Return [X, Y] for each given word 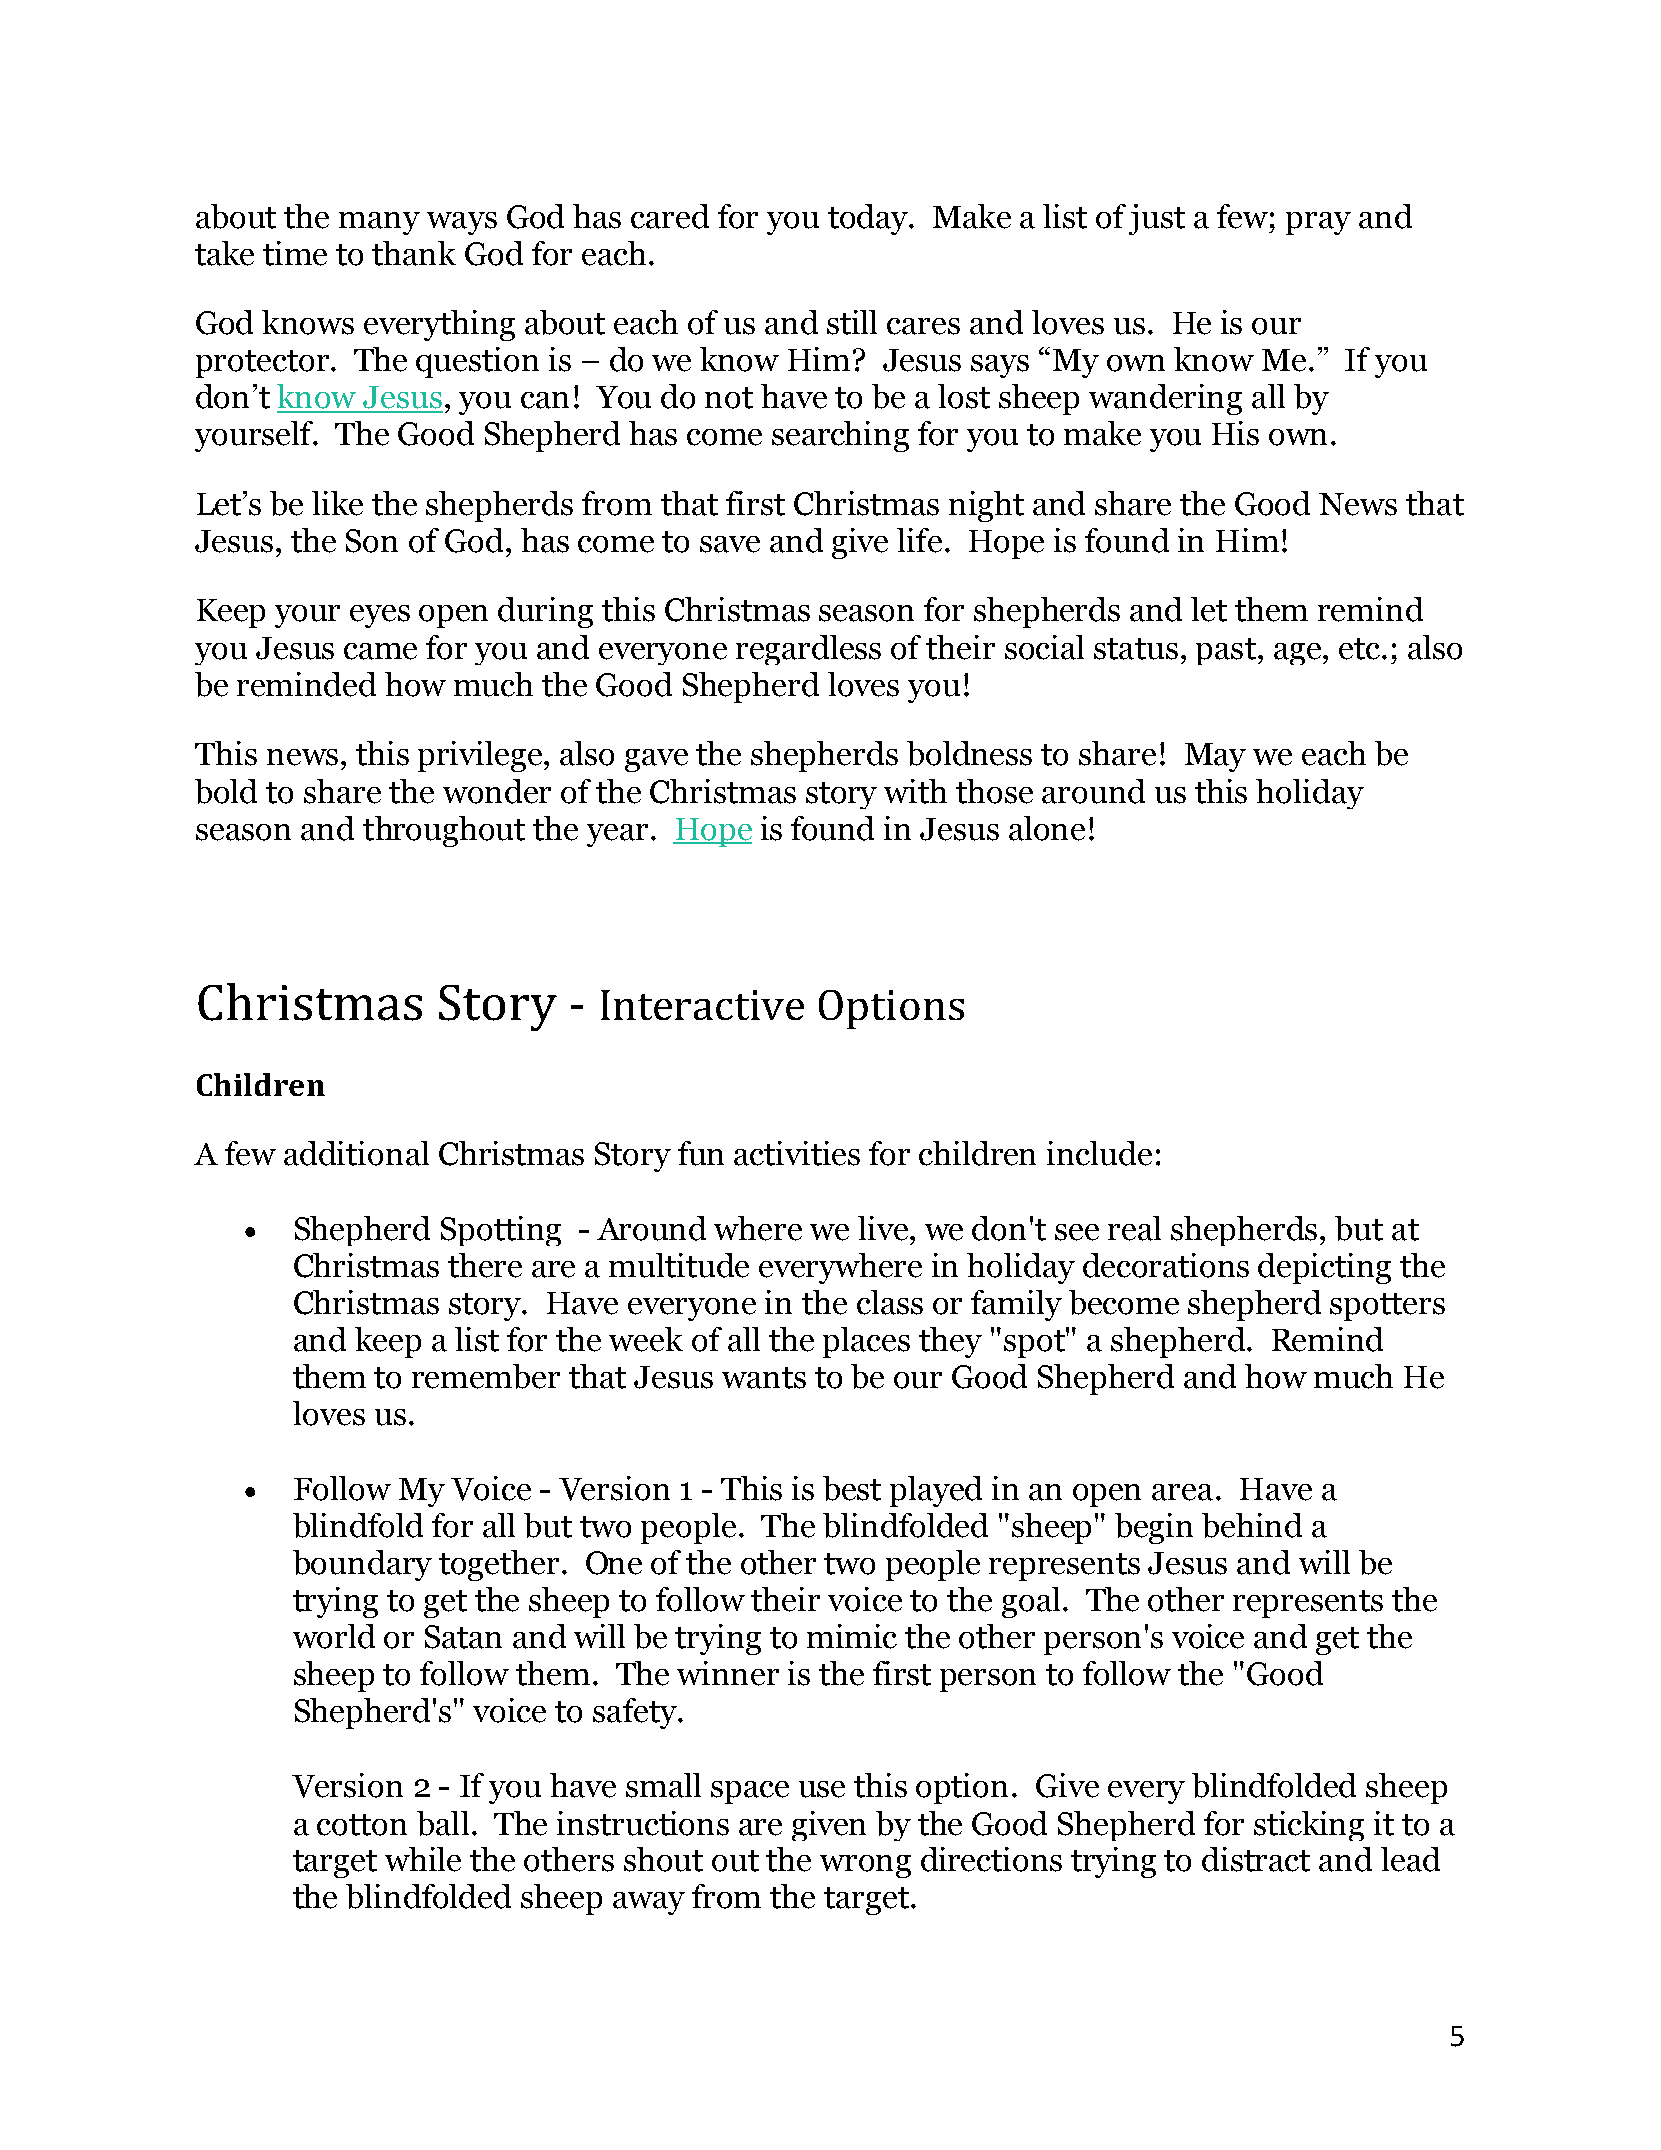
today [869, 219]
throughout [444, 831]
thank [414, 253]
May [1215, 757]
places [866, 1342]
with [915, 791]
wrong [865, 1866]
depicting [1324, 1268]
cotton [362, 1825]
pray [1318, 223]
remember [486, 1376]
